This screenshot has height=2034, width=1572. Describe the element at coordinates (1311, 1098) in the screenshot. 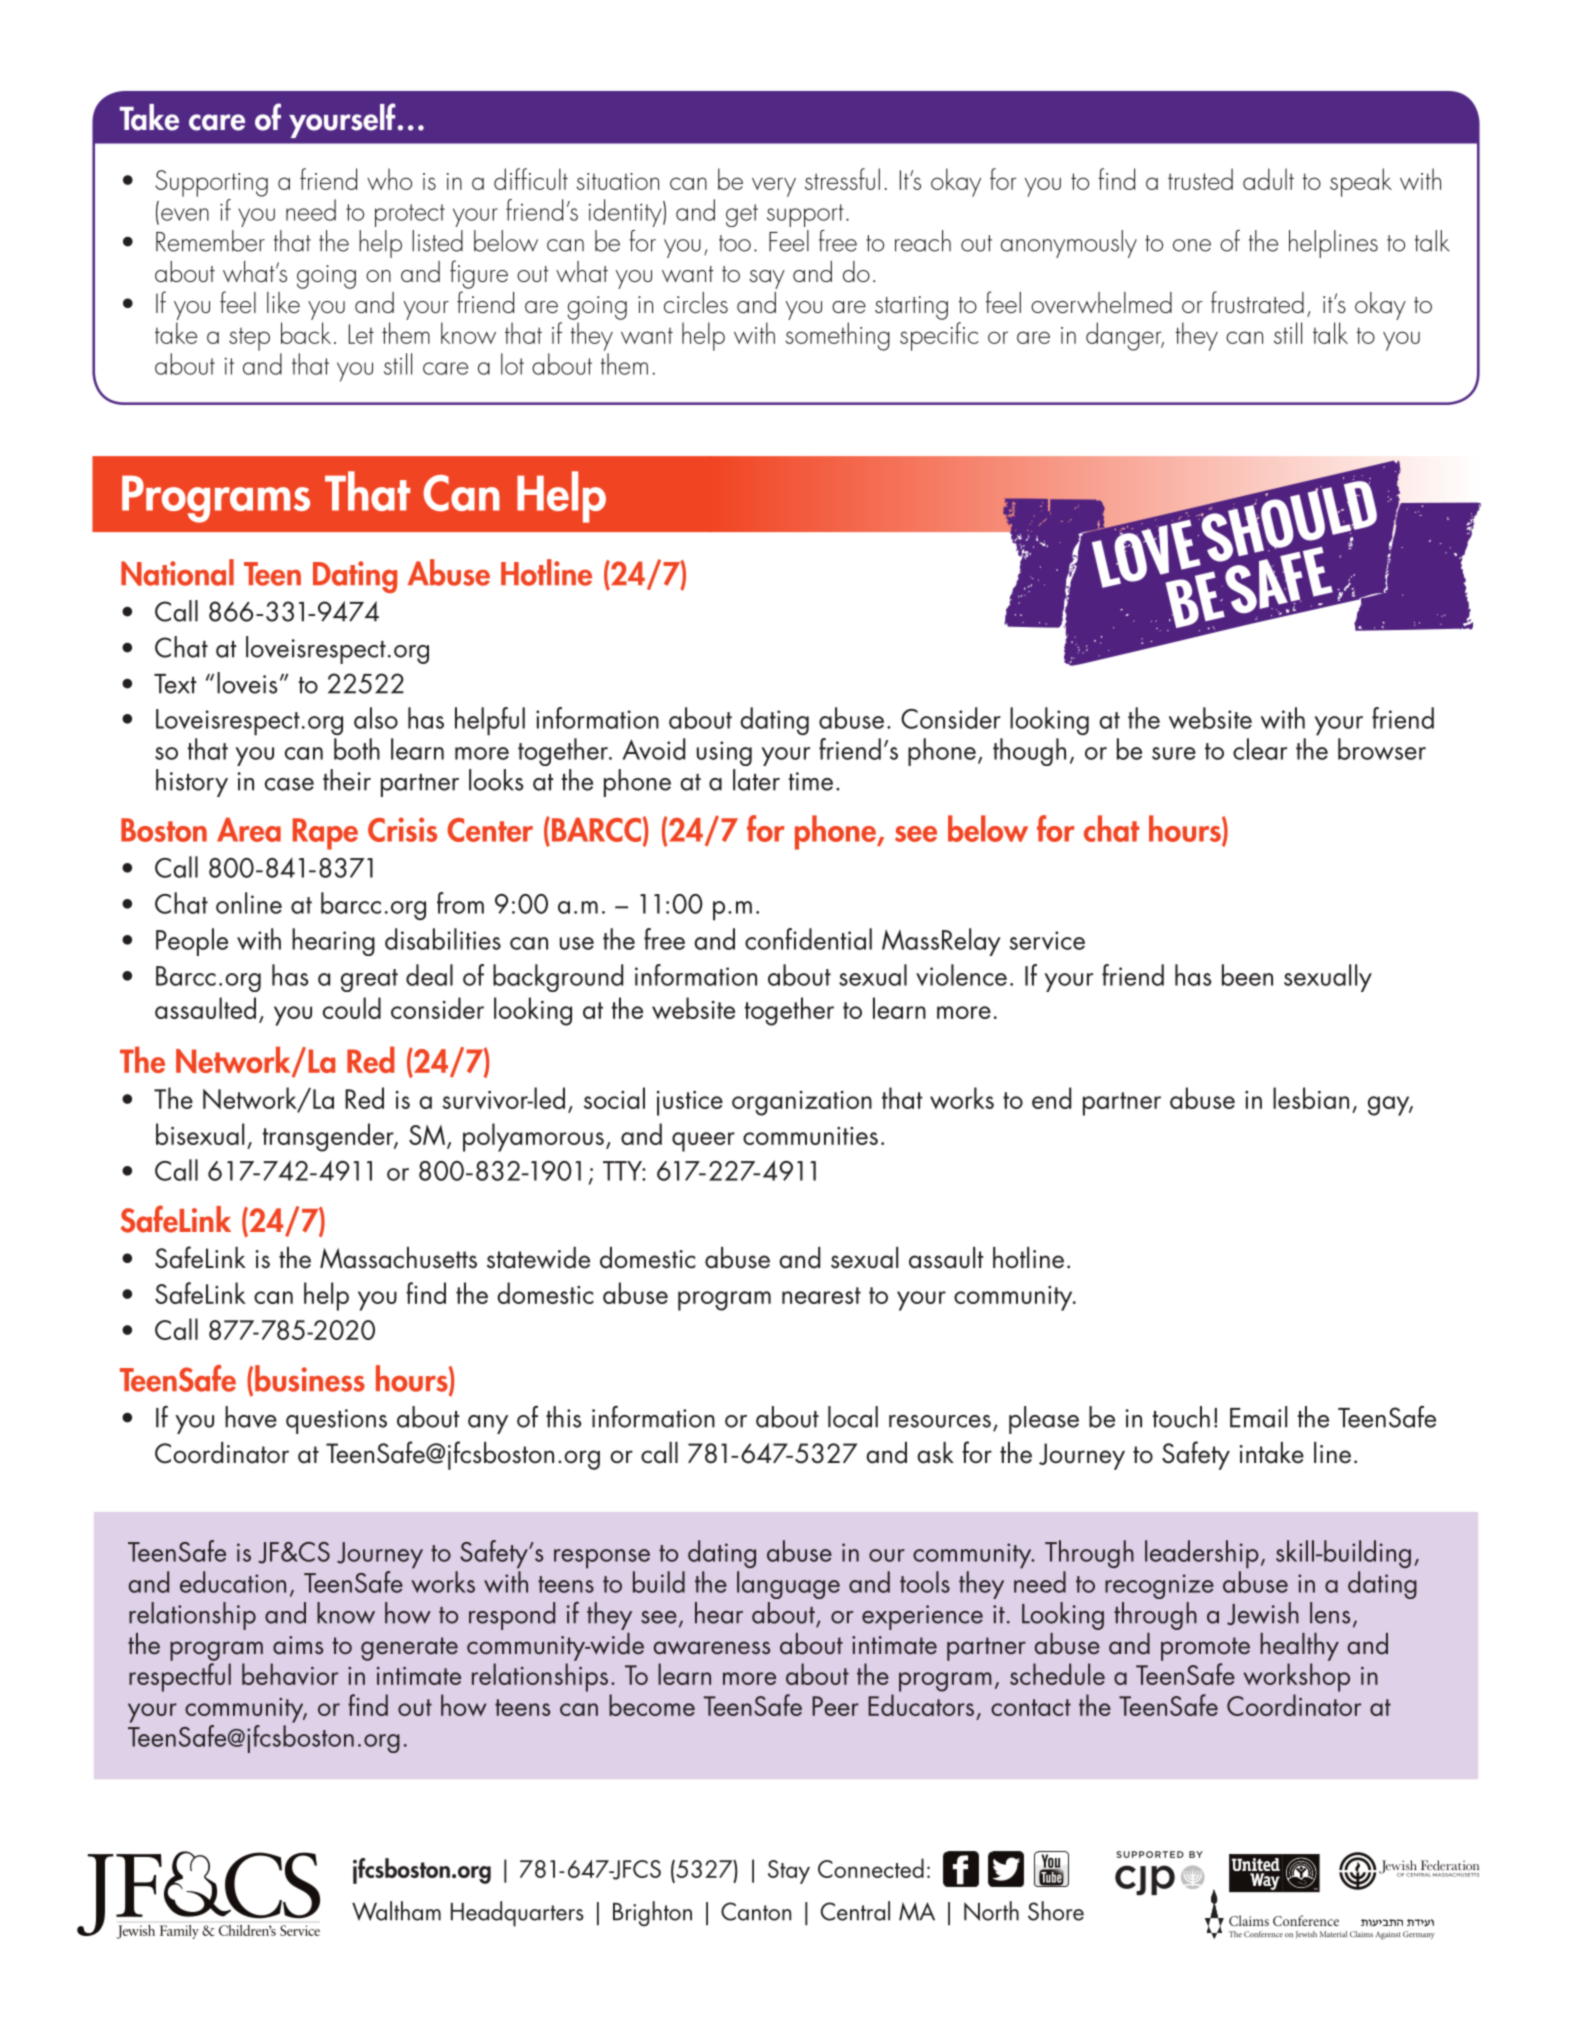

I see `lesbian` at that location.
